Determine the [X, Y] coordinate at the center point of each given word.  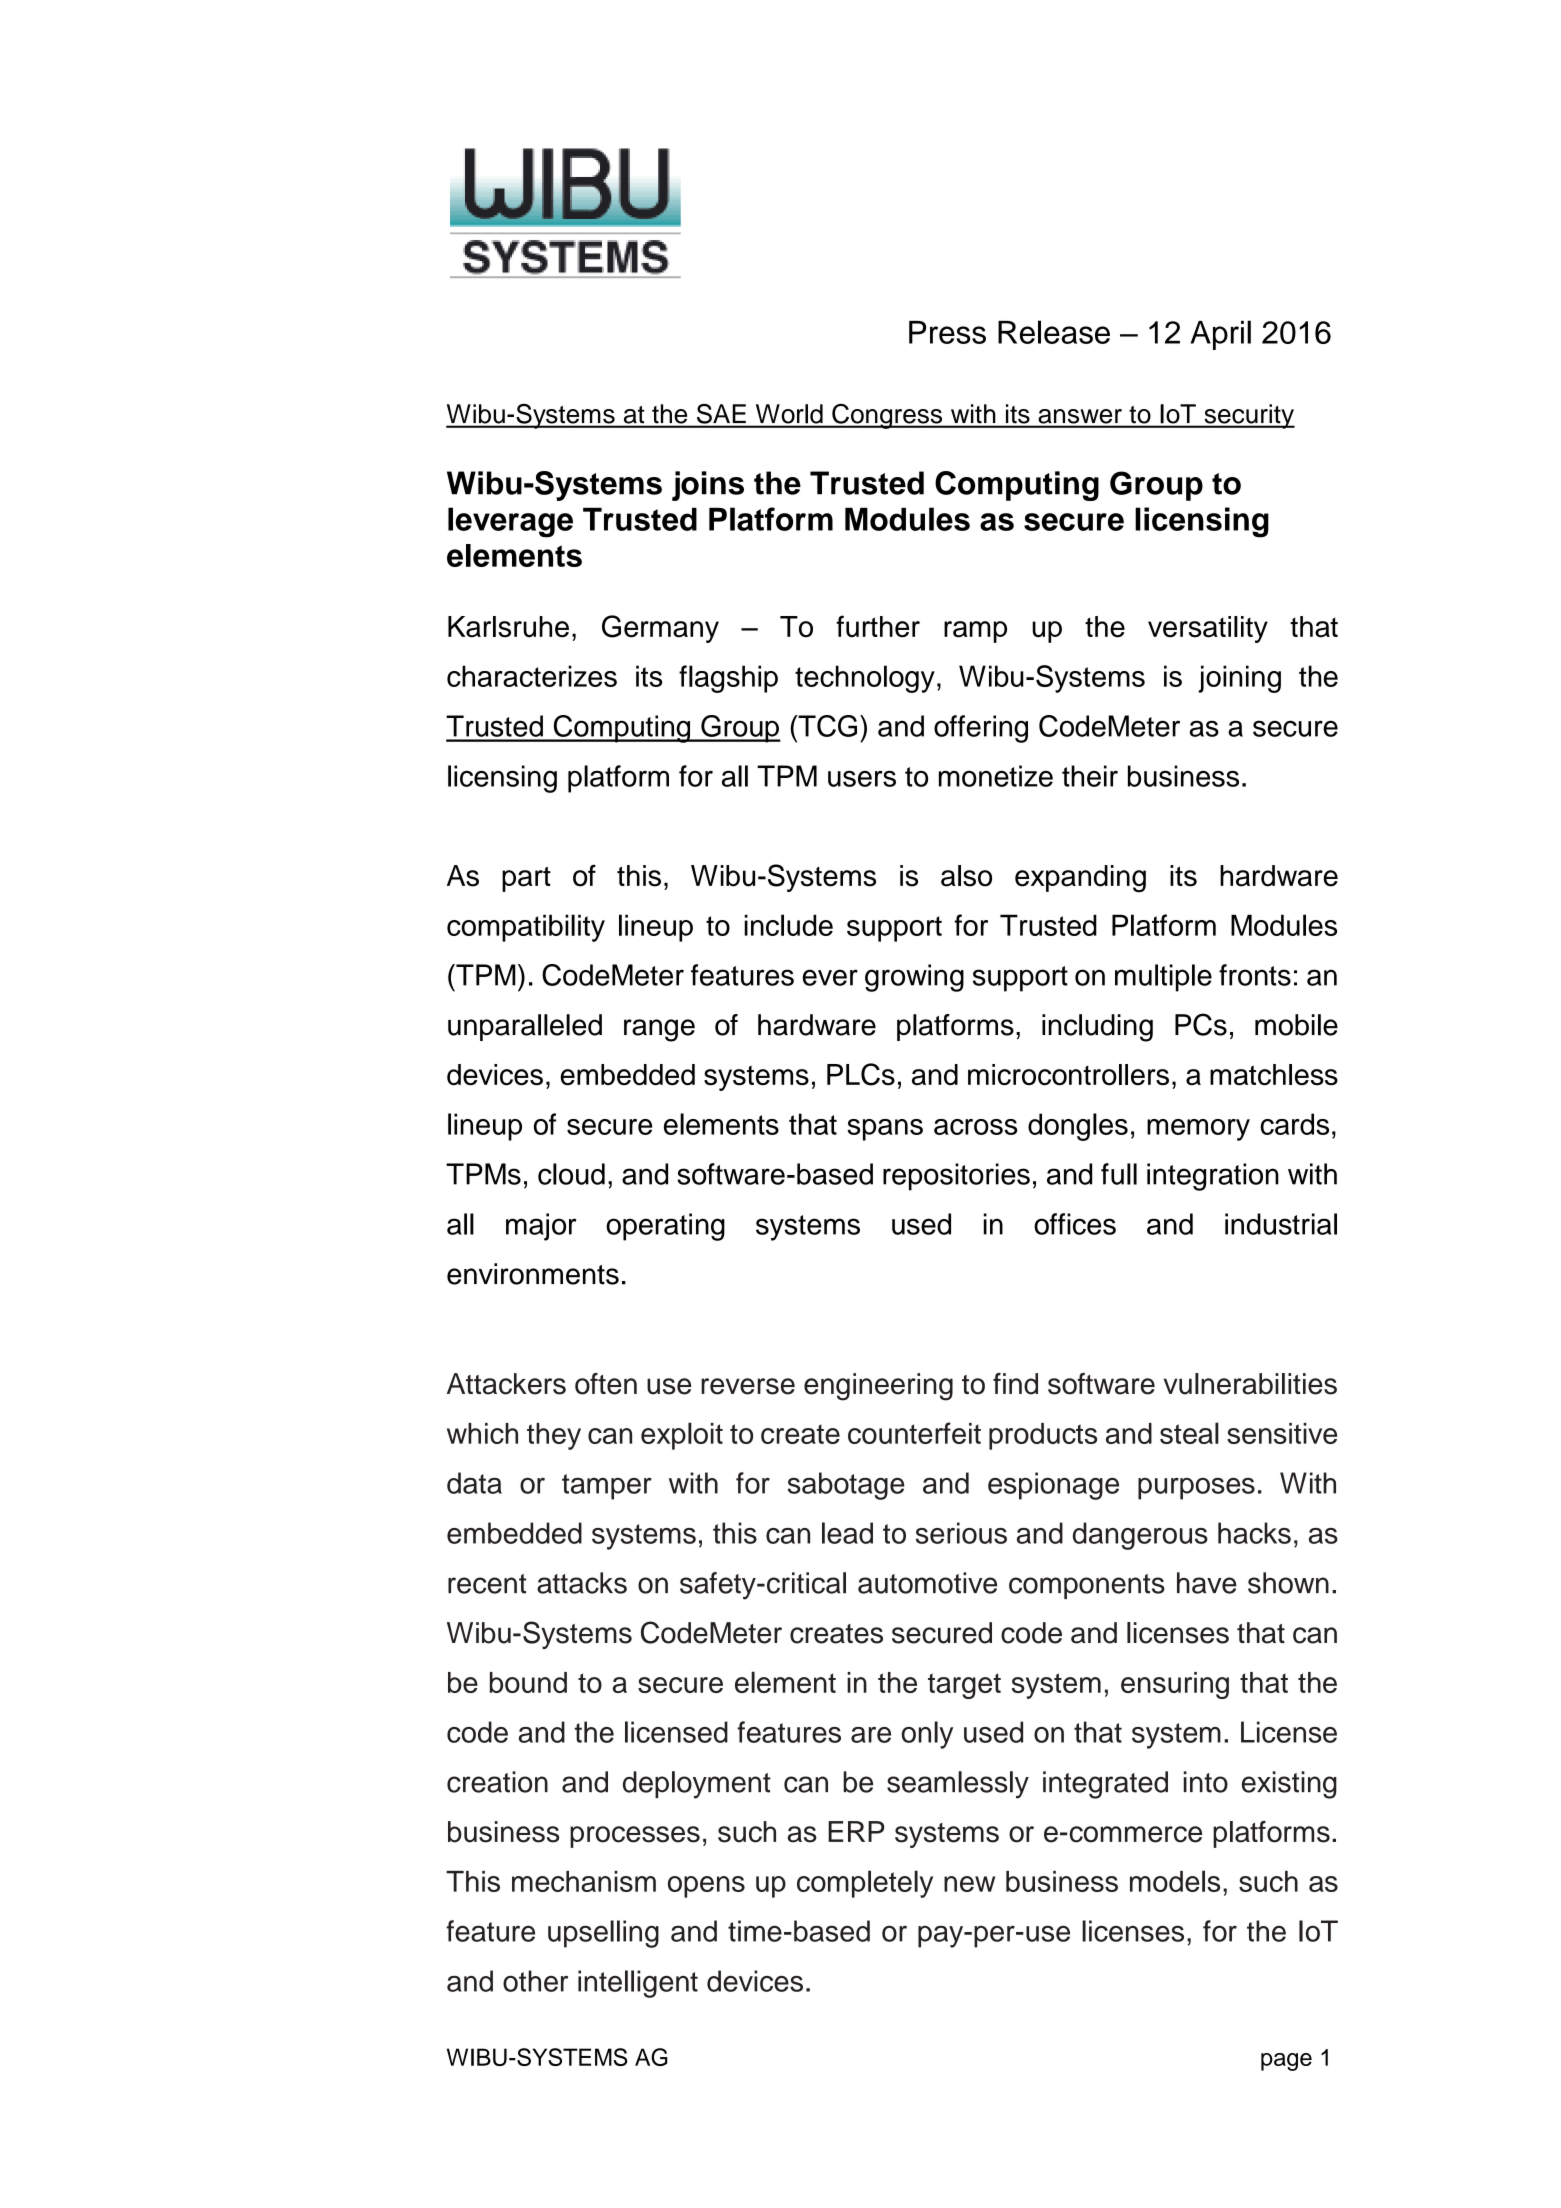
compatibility [526, 928]
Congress [887, 416]
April [1221, 335]
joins [708, 486]
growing [914, 978]
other [535, 1981]
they [554, 1436]
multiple [1163, 978]
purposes [1196, 1489]
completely [865, 1884]
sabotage [846, 1486]
